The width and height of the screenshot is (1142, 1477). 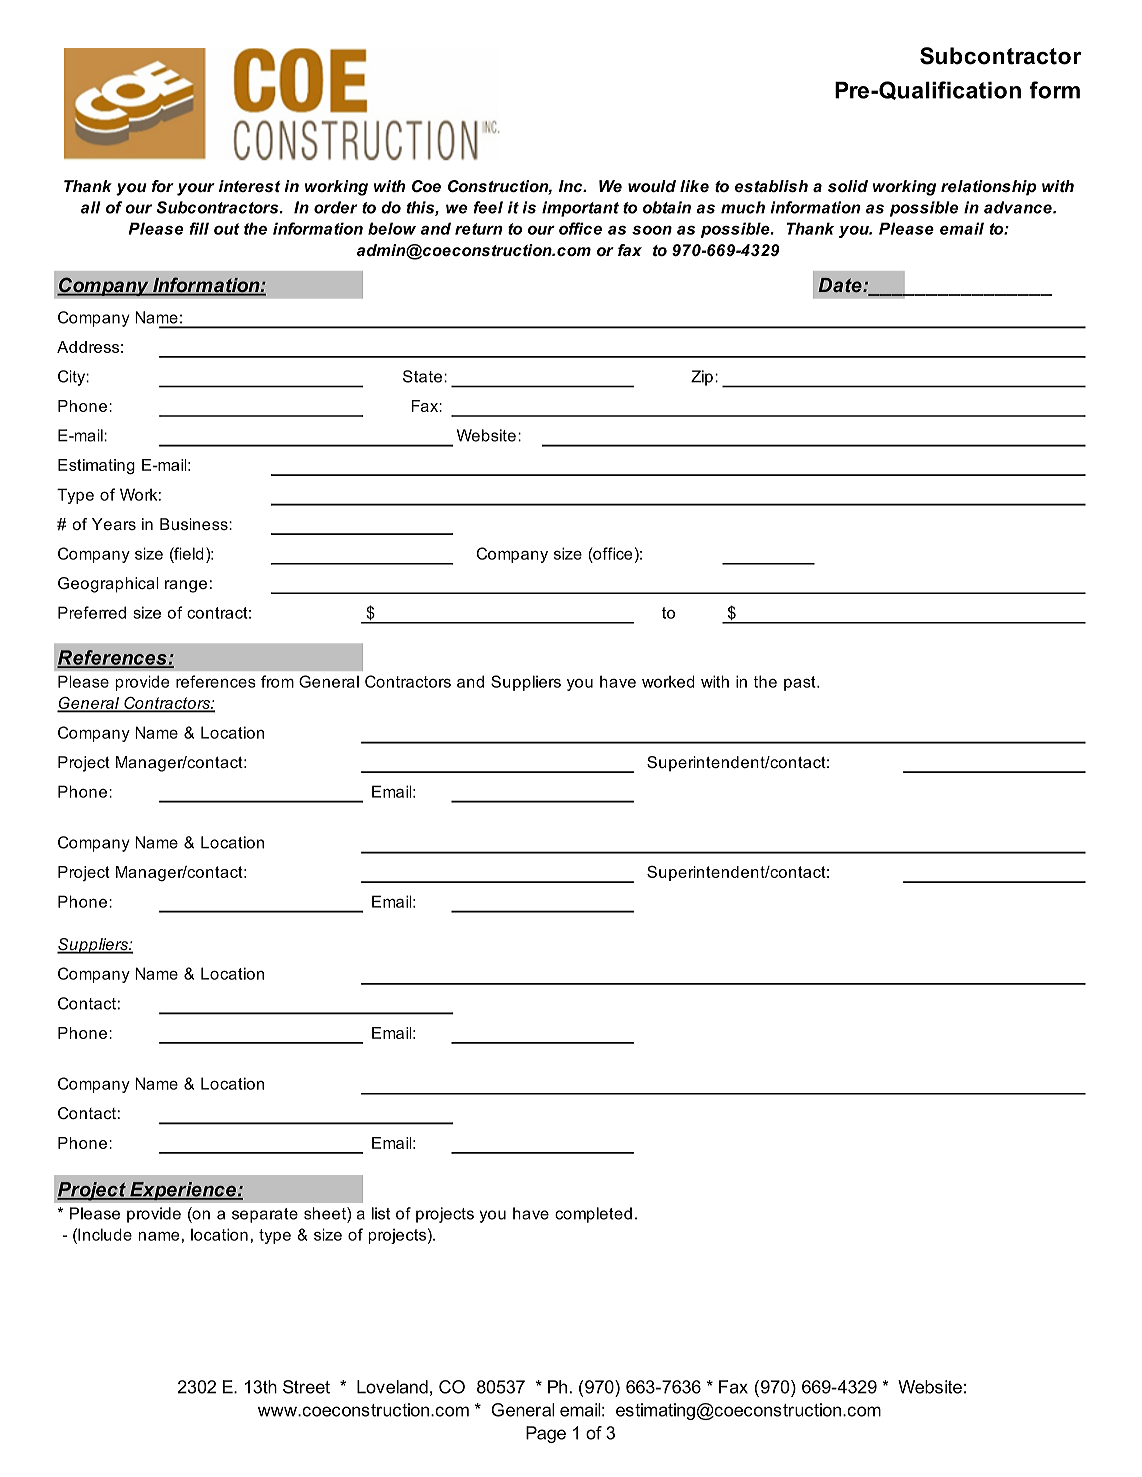 What do you see at coordinates (306, 1387) in the screenshot?
I see `Street` at bounding box center [306, 1387].
